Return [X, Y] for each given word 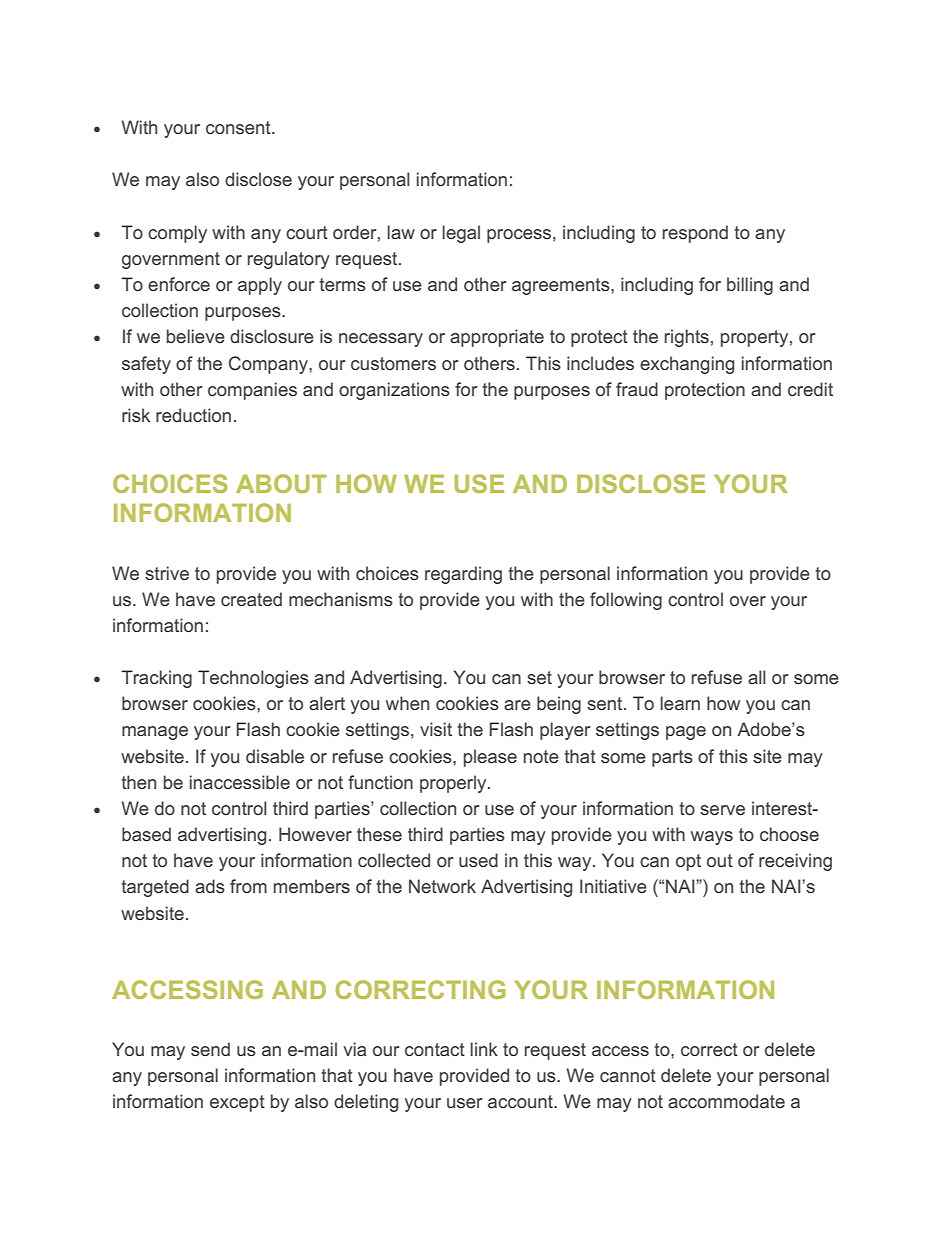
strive [167, 573]
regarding [463, 575]
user [465, 1103]
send [210, 1049]
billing [750, 286]
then [138, 782]
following [626, 601]
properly [454, 784]
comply [177, 234]
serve [722, 810]
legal [461, 234]
